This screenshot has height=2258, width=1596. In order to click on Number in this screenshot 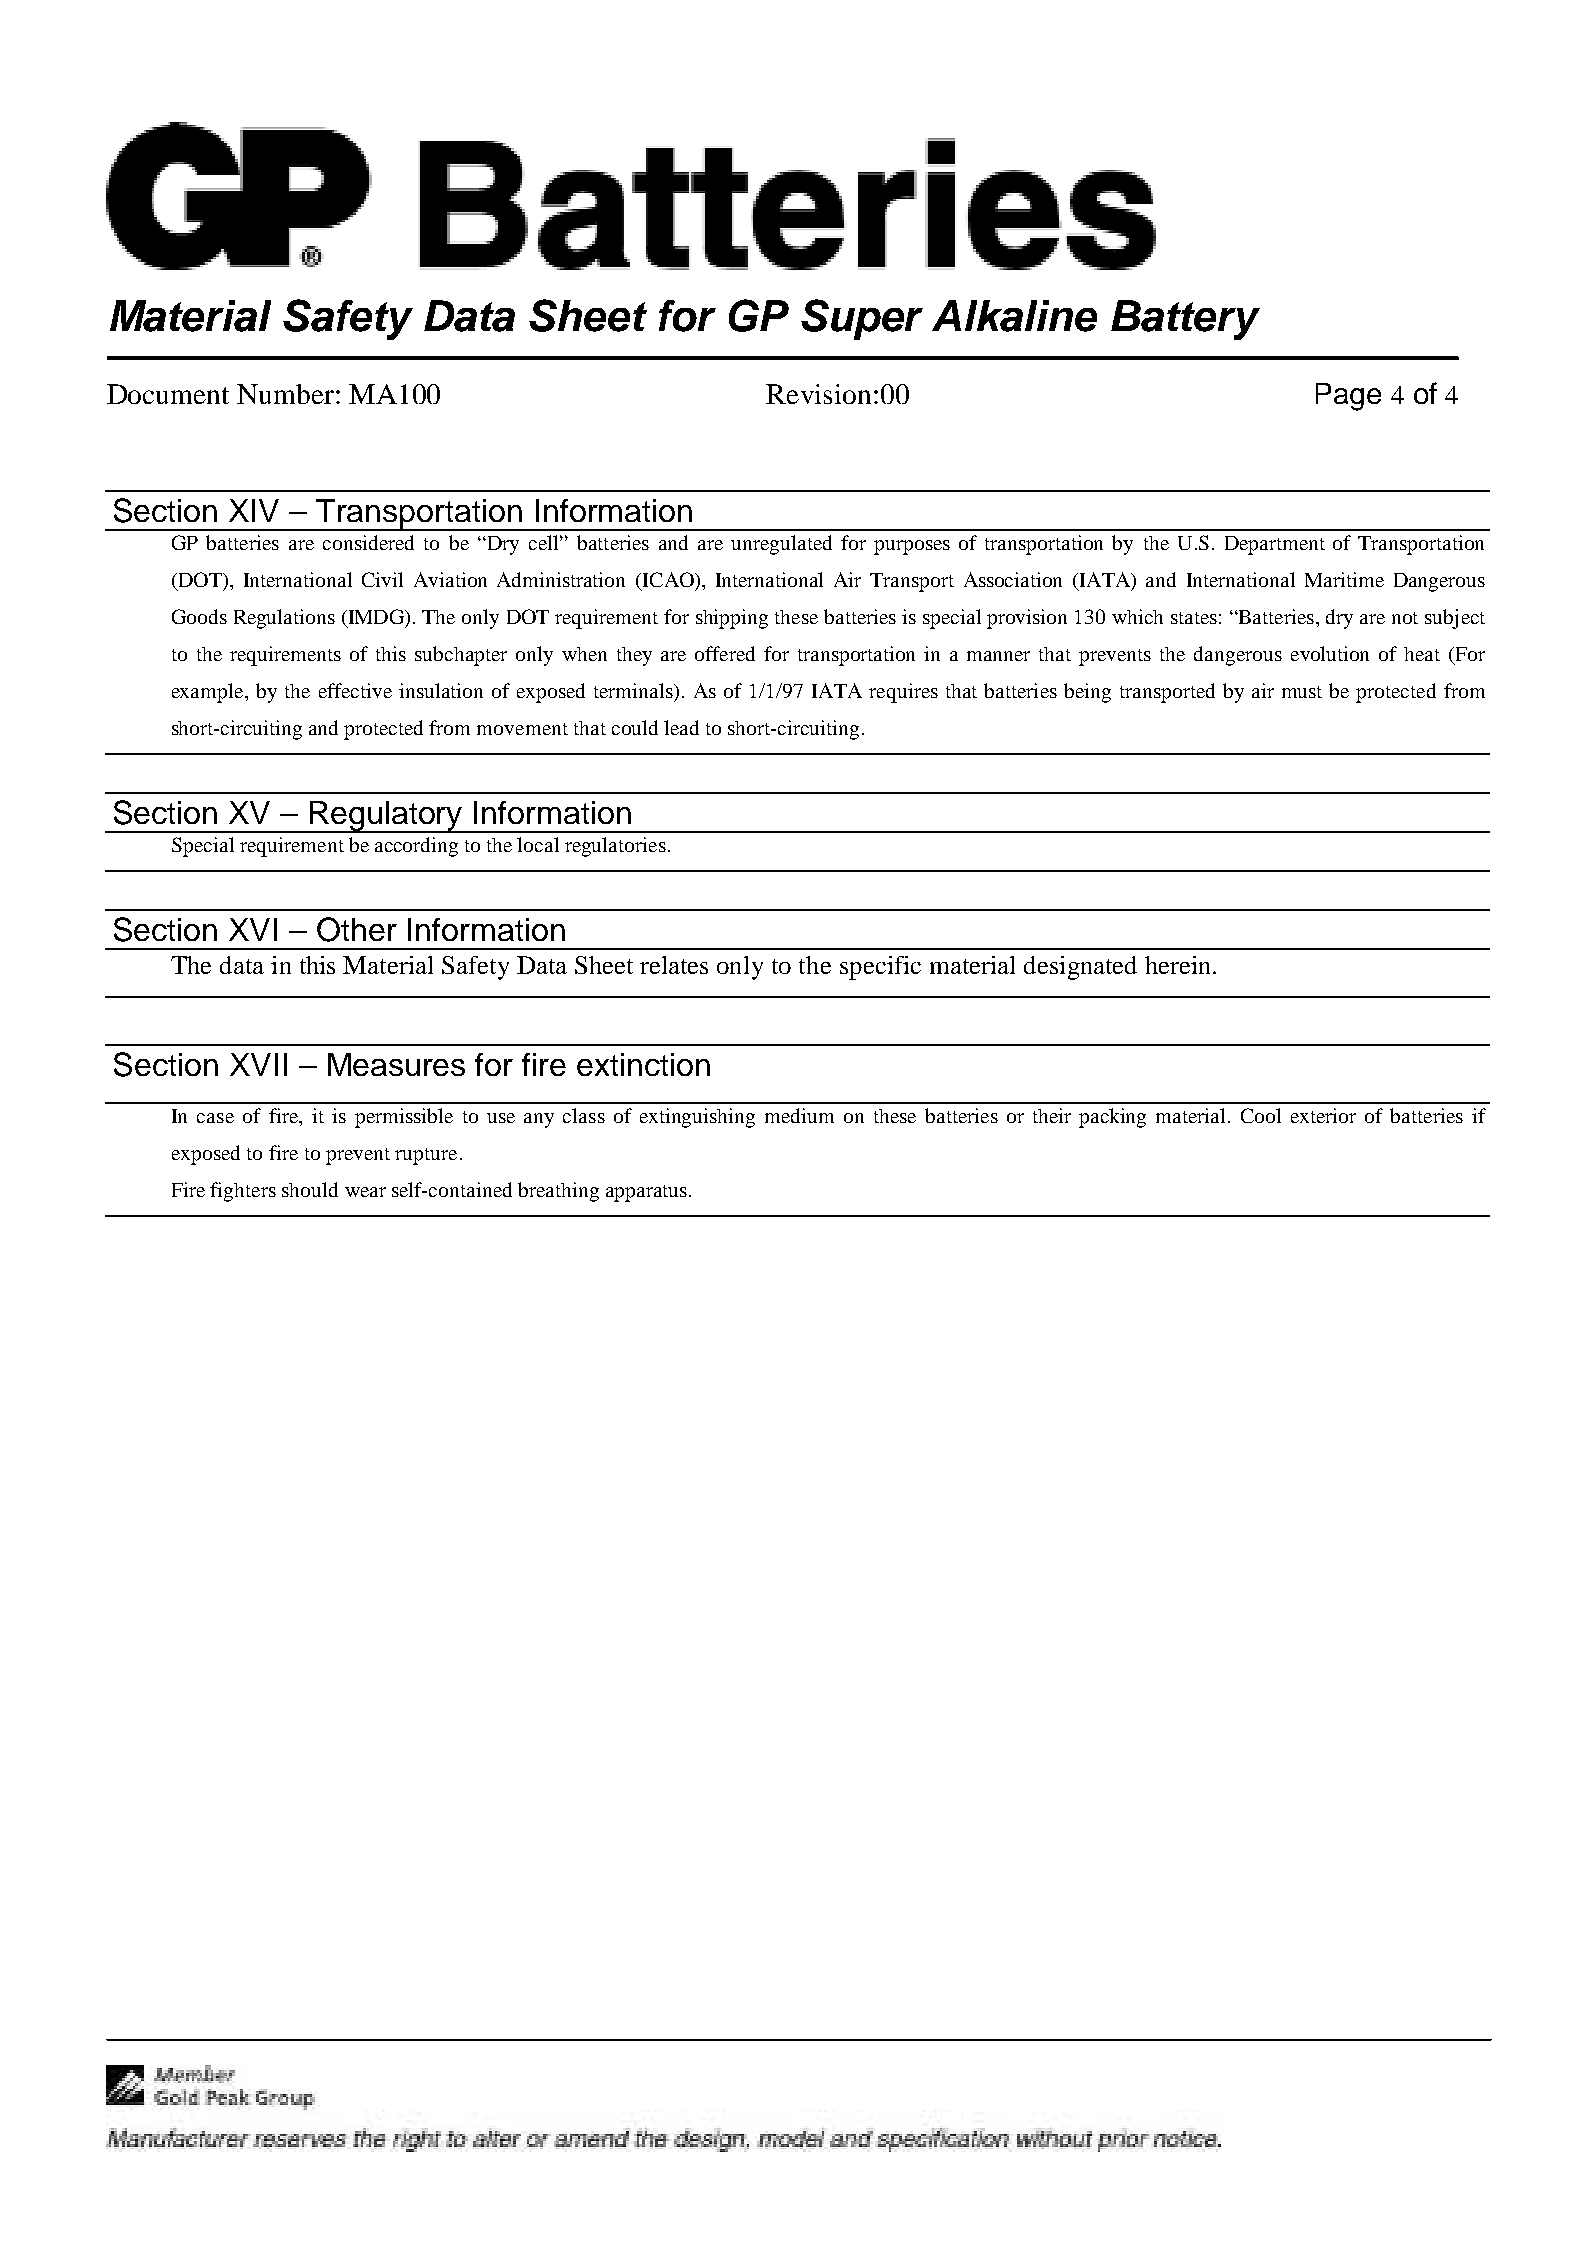, I will do `click(285, 394)`.
